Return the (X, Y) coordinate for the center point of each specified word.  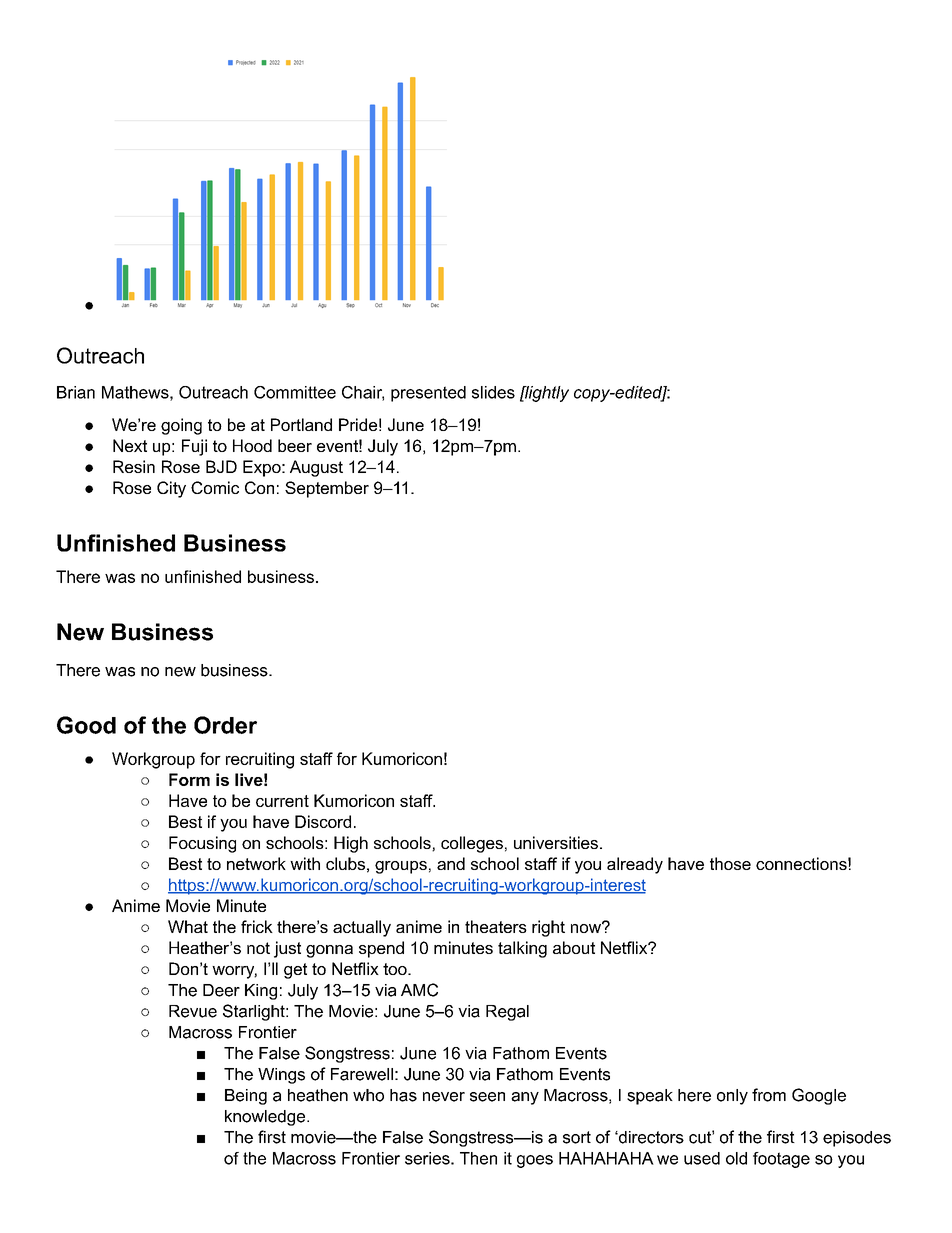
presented (428, 394)
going (181, 426)
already (635, 865)
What (188, 926)
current (282, 801)
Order (225, 725)
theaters (496, 926)
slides (493, 392)
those (730, 863)
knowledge (266, 1118)
